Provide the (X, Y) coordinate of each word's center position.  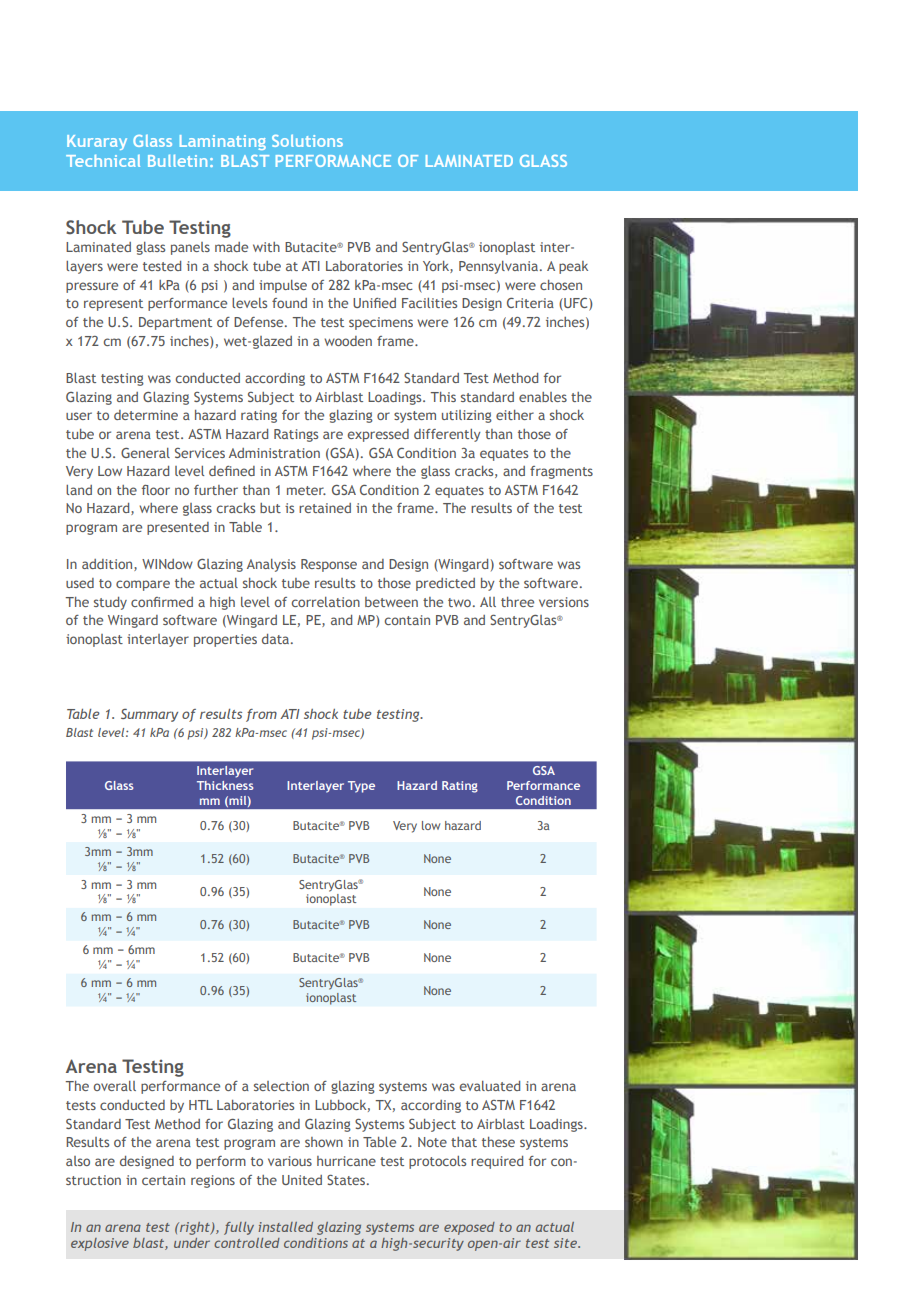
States (347, 1180)
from (261, 715)
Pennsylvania (498, 267)
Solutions (307, 140)
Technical (103, 161)
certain (163, 1180)
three (517, 602)
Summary (149, 715)
